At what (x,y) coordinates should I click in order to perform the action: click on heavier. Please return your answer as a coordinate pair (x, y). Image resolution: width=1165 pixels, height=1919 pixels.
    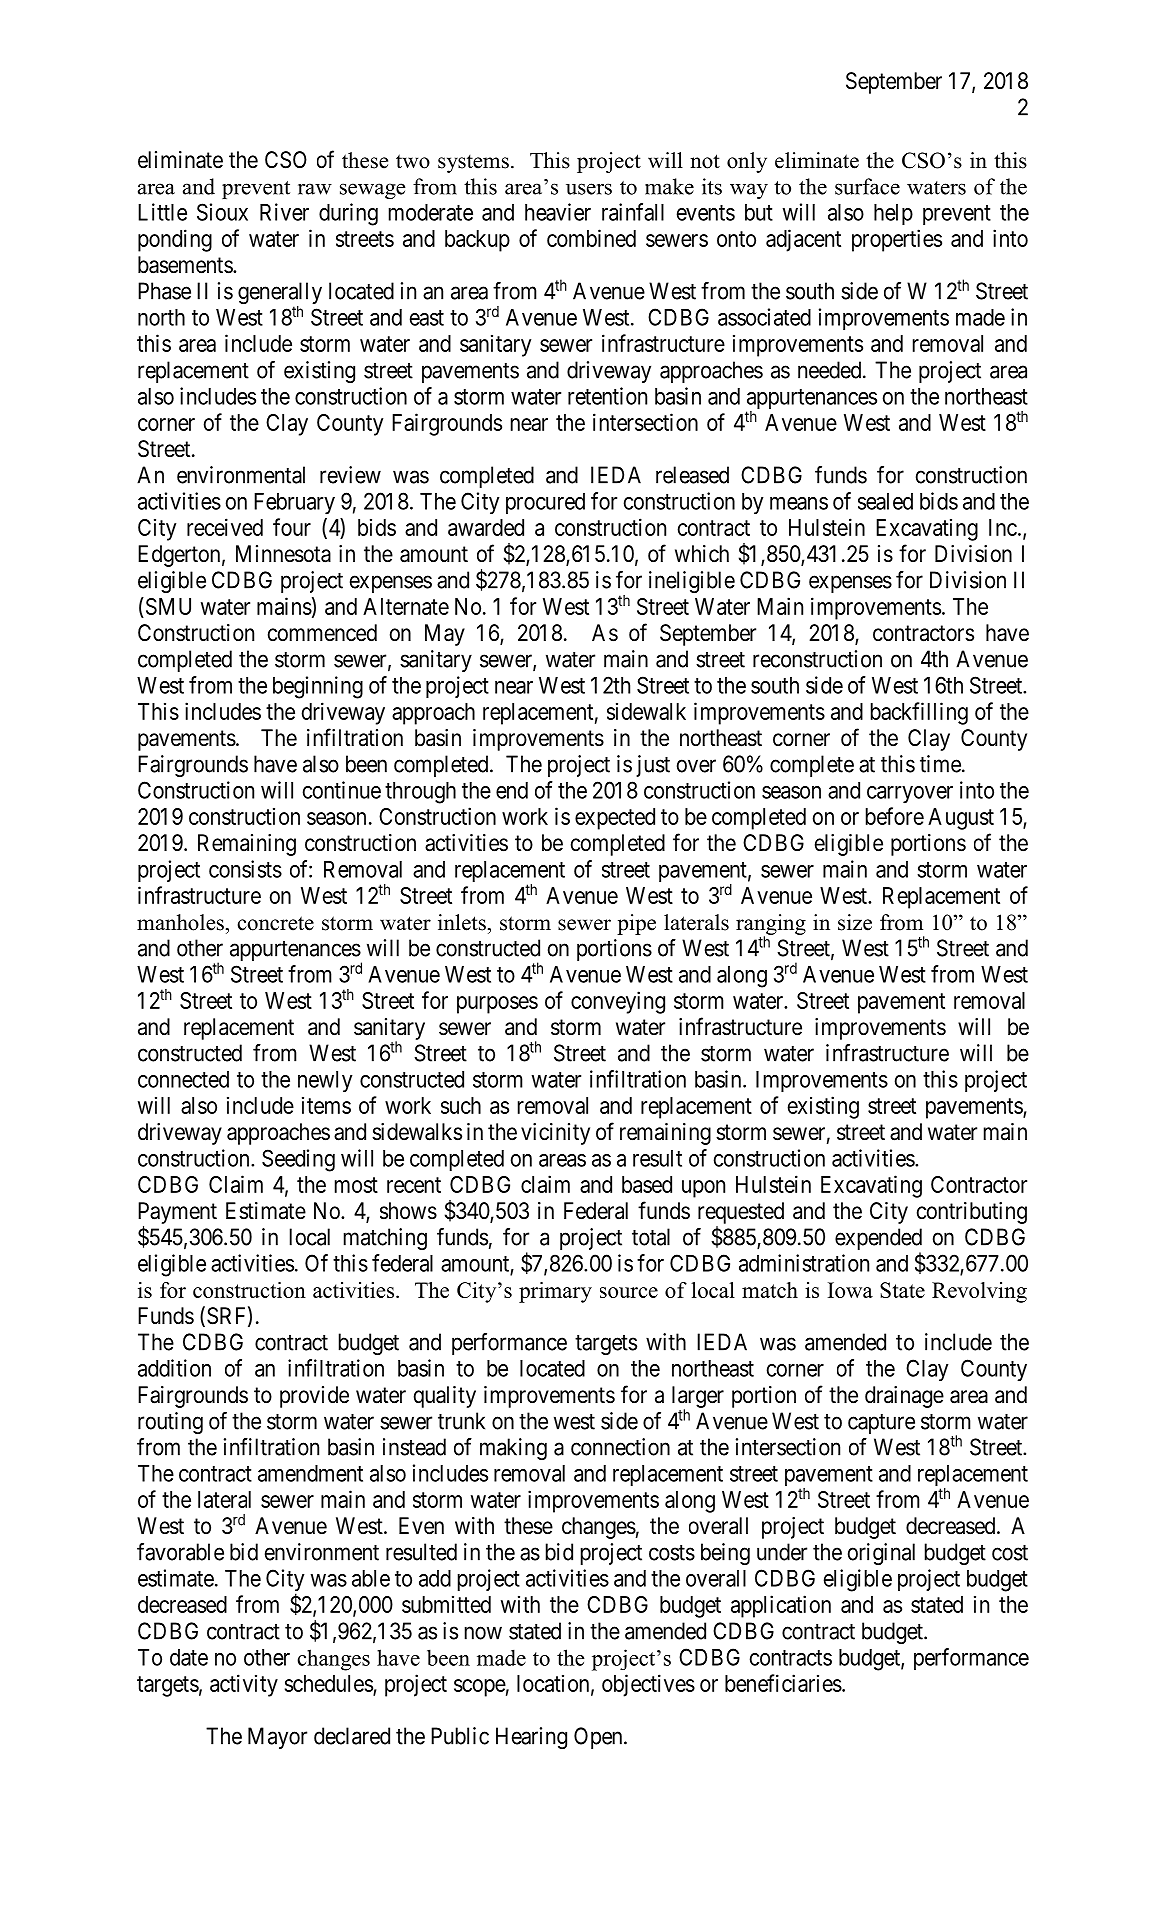
    Looking at the image, I should click on (558, 212).
